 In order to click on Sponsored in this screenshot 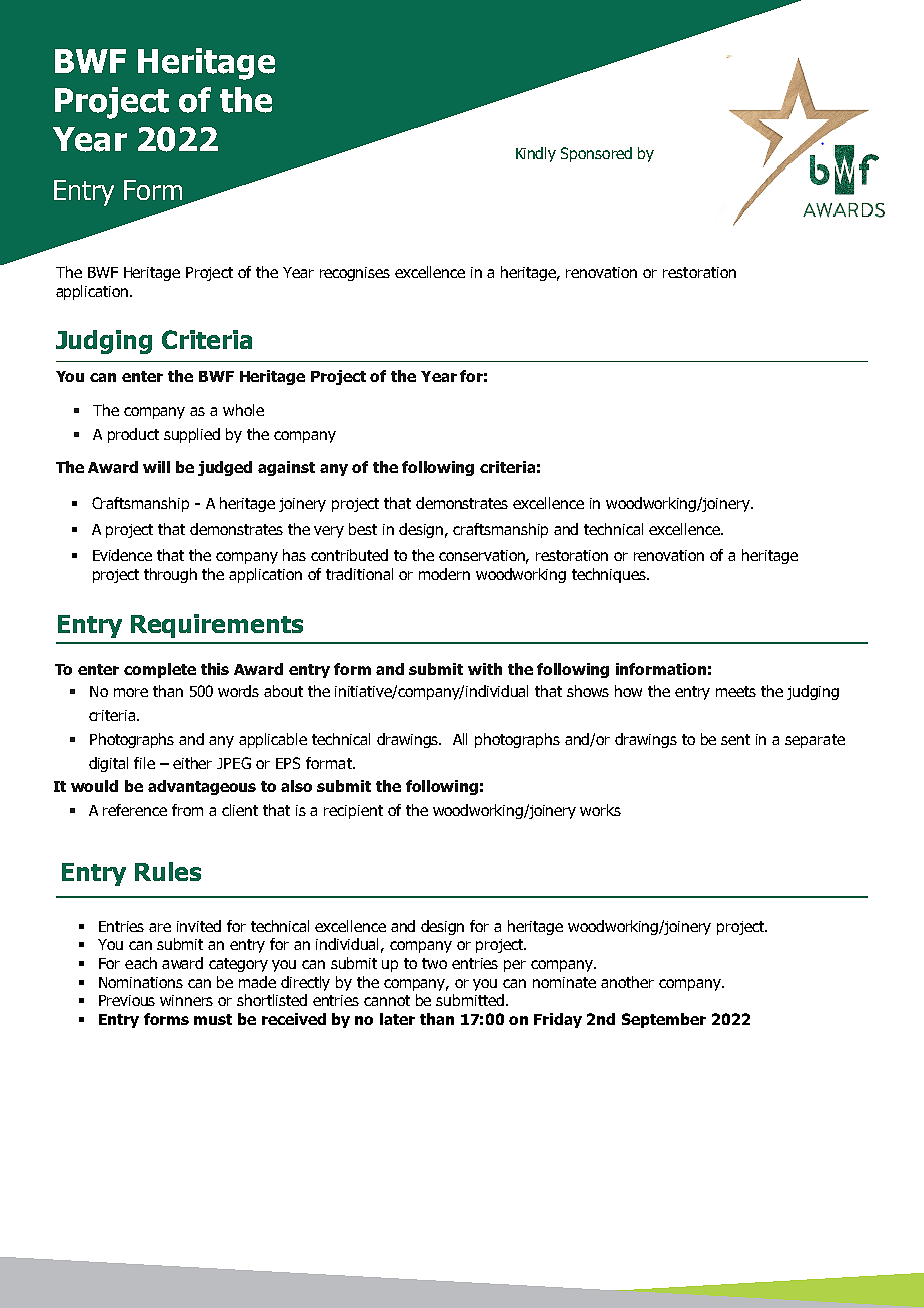, I will do `click(596, 154)`.
